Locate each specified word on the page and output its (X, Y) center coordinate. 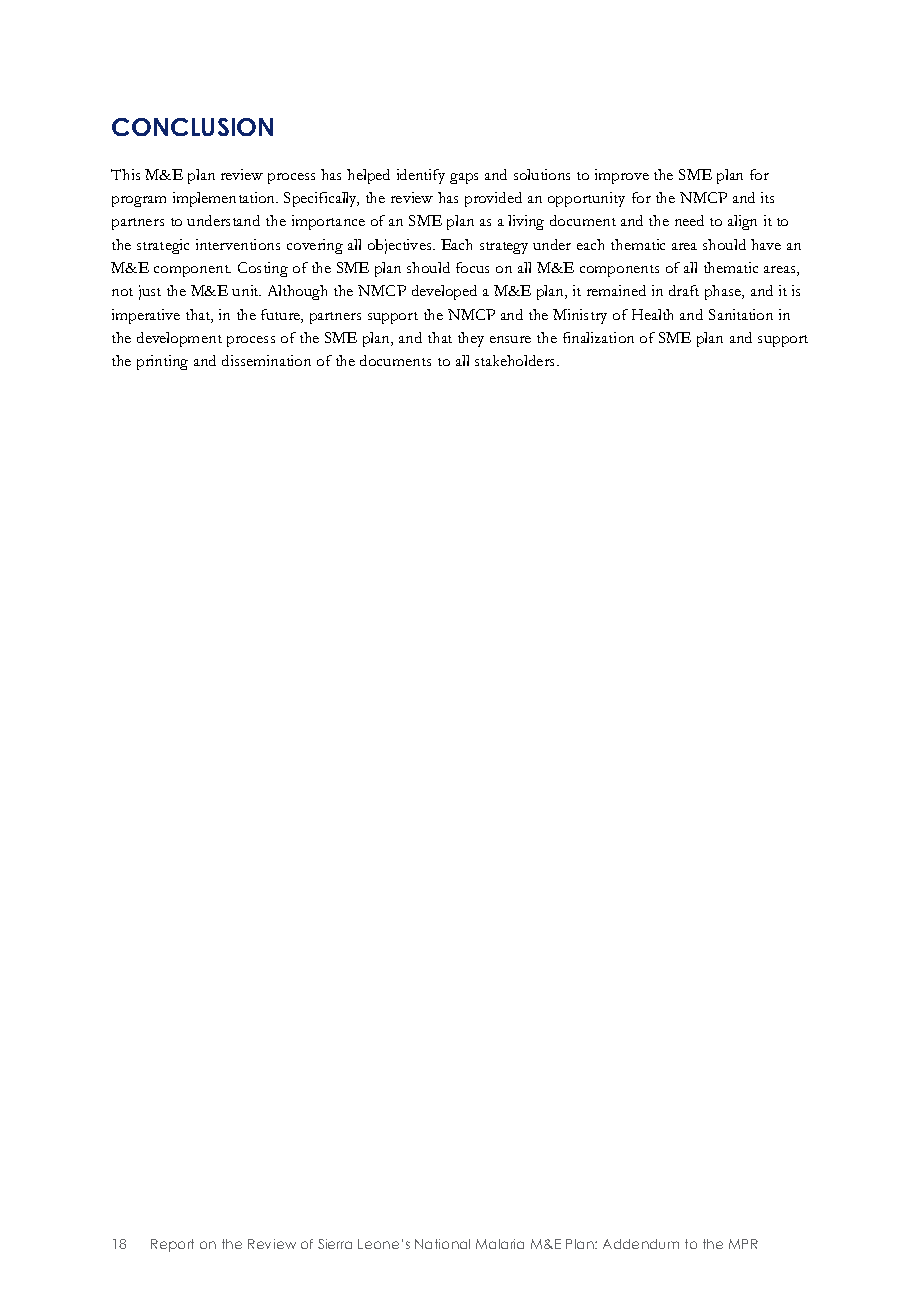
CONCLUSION (192, 127)
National (442, 1244)
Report (172, 1245)
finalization (598, 337)
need (689, 220)
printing (162, 362)
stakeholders (516, 360)
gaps (464, 178)
